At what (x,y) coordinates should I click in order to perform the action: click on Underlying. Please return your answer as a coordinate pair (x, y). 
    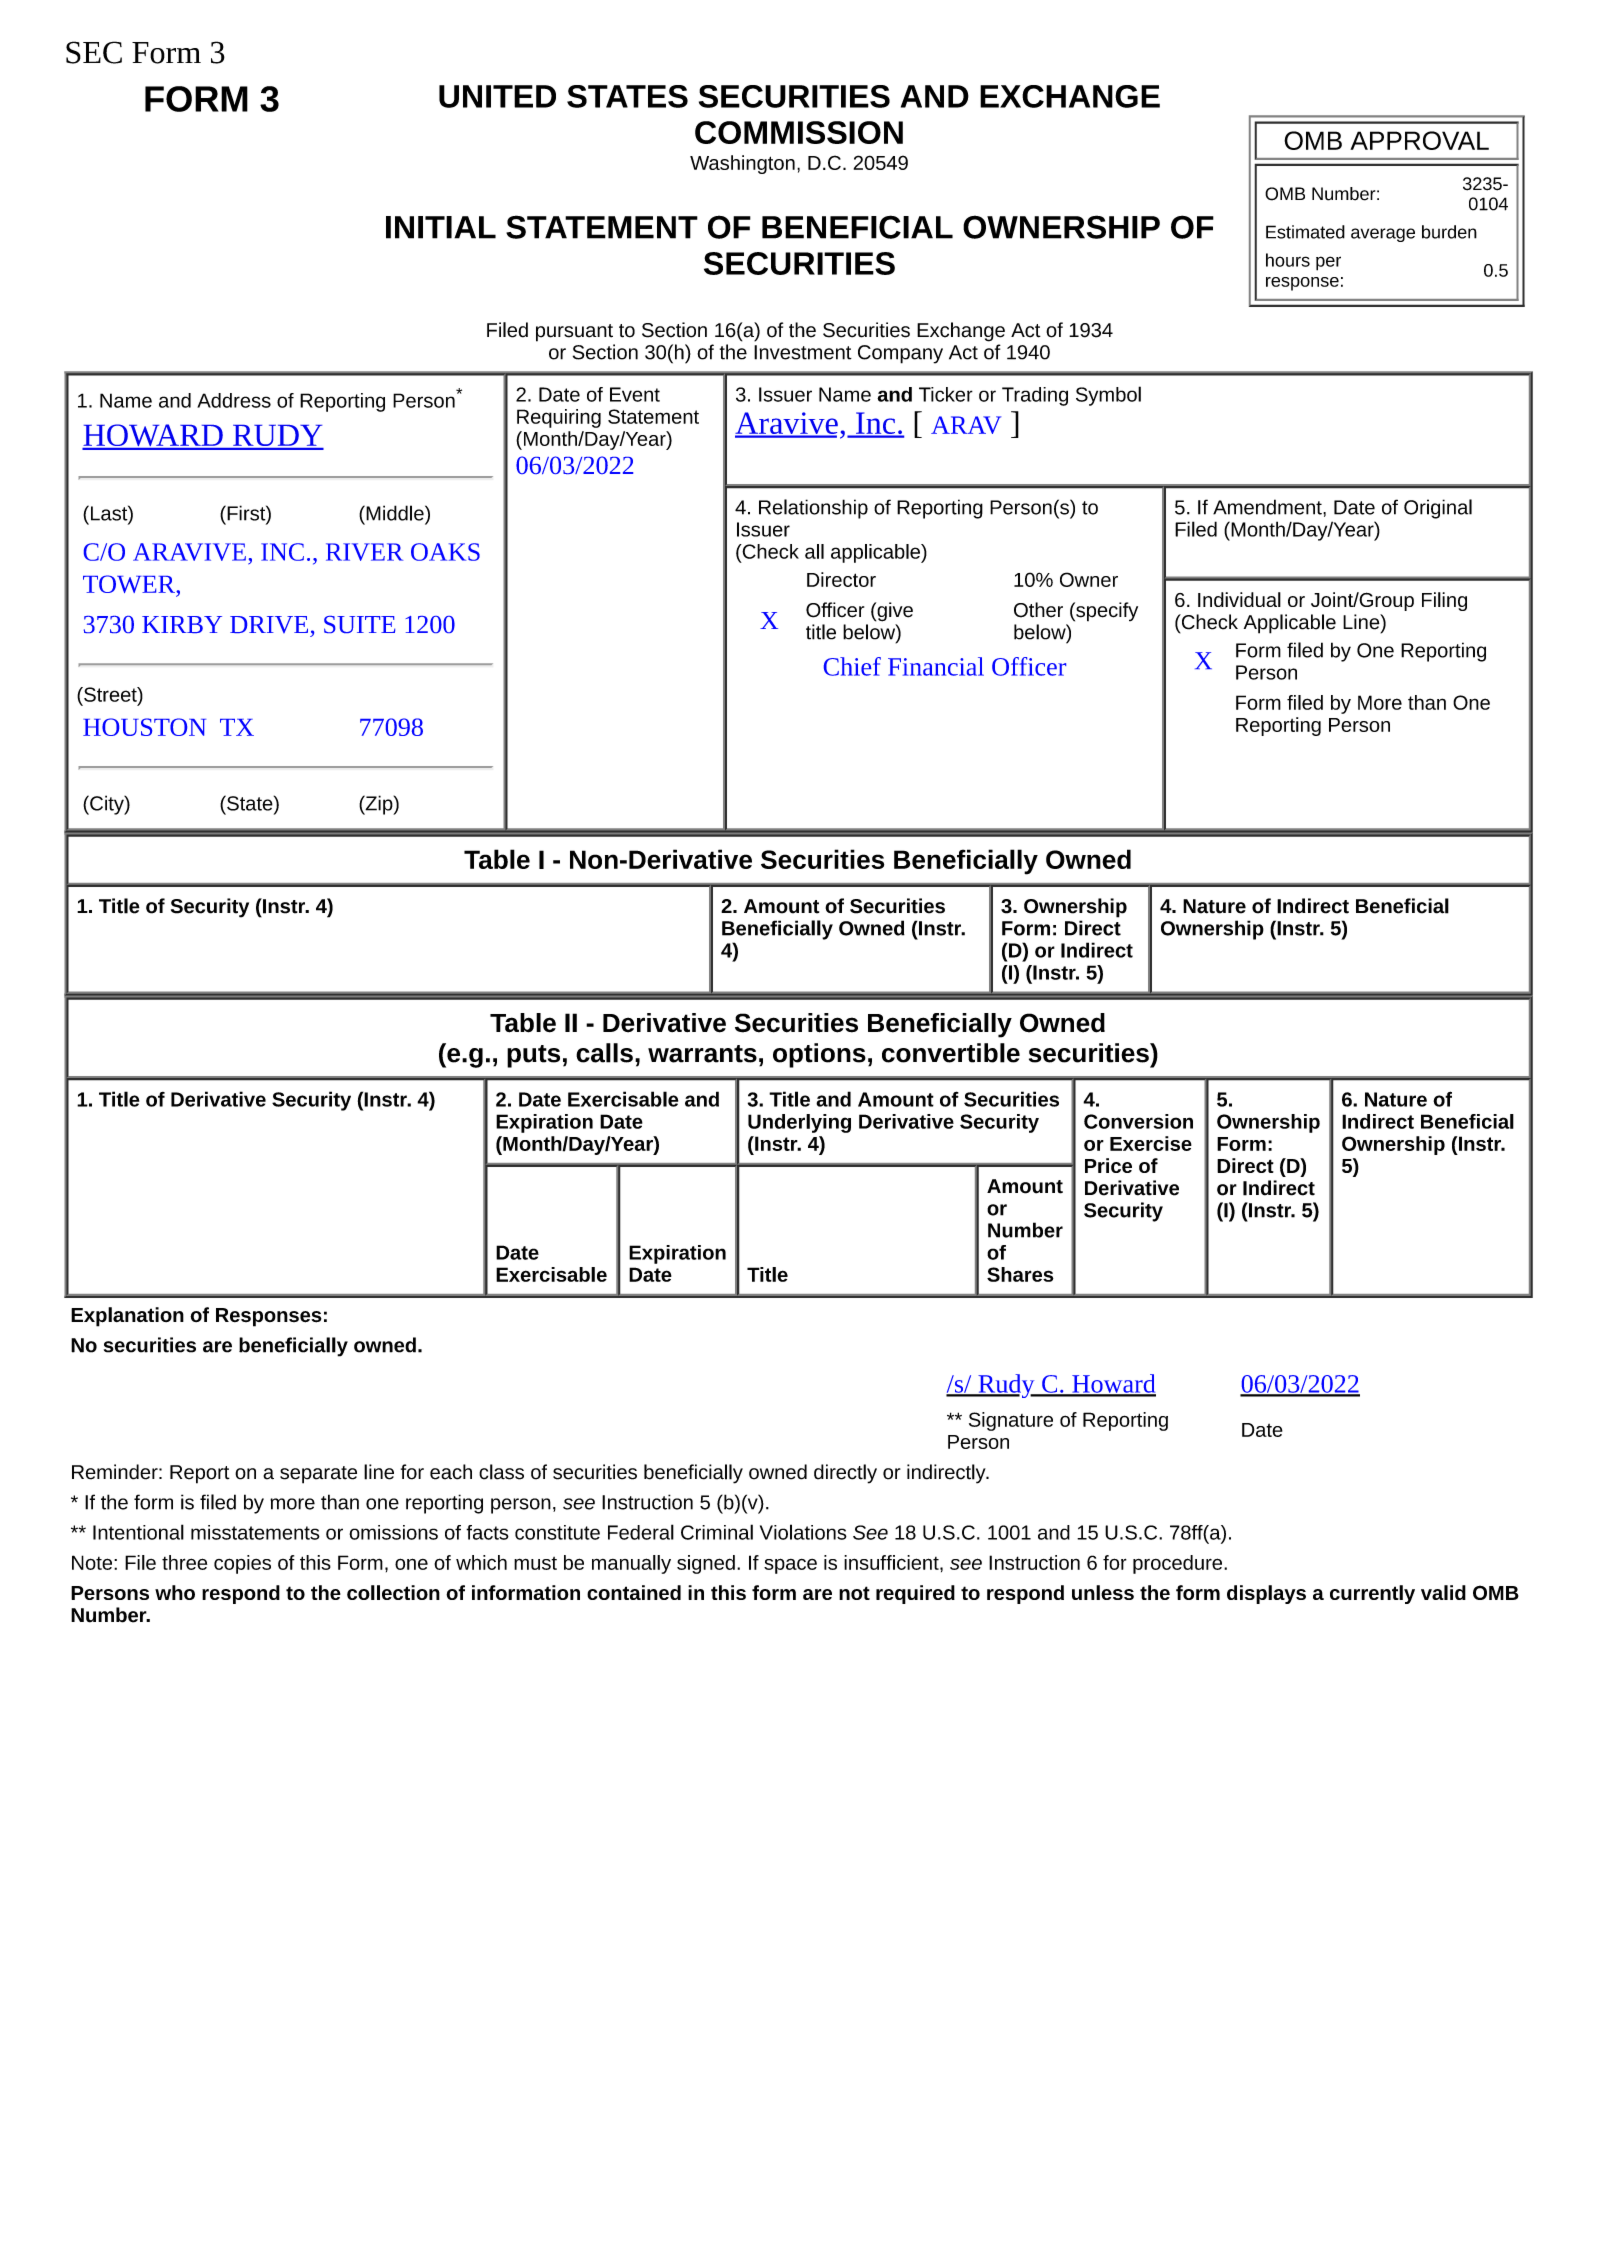
    Looking at the image, I should click on (799, 1123).
